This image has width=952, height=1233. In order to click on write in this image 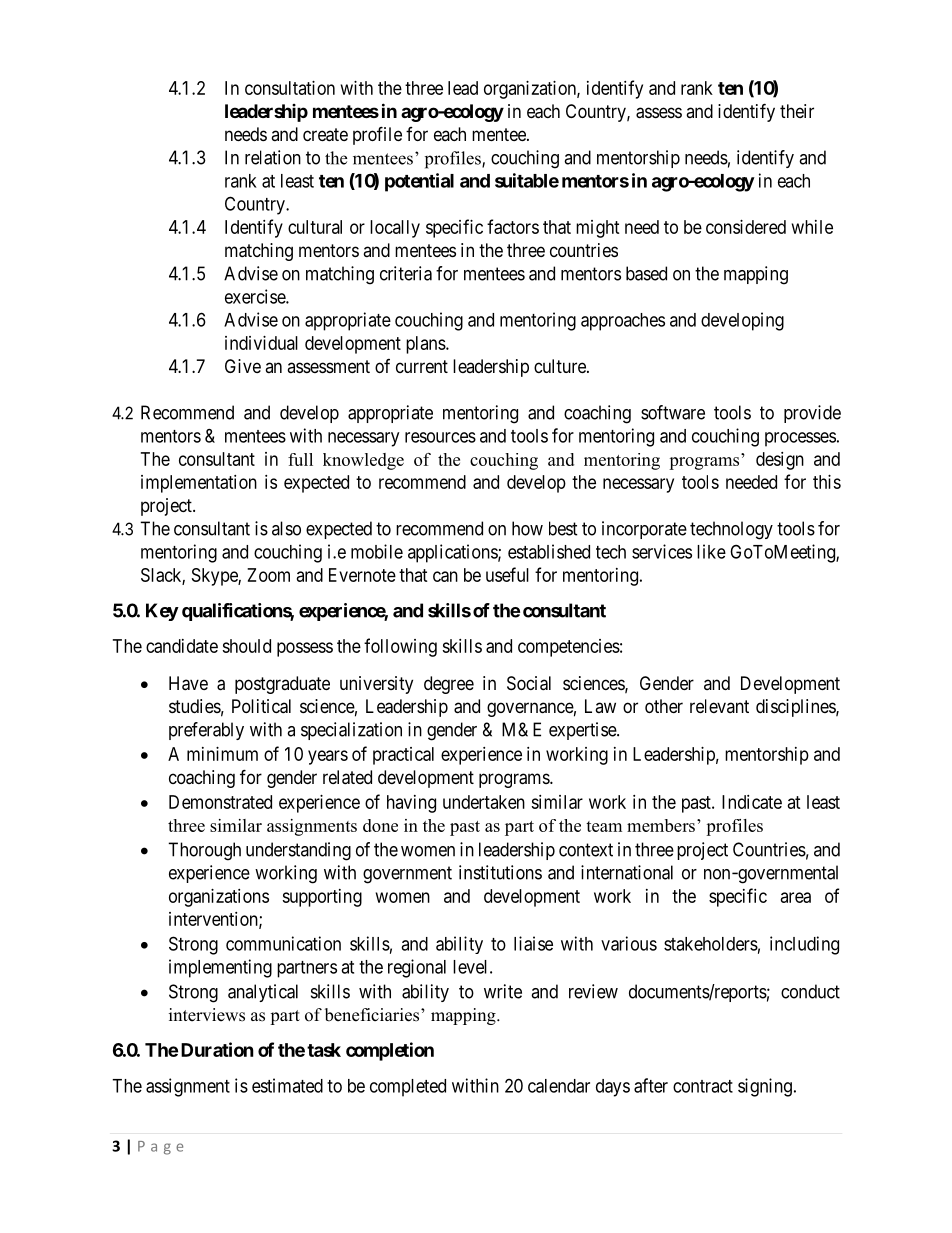, I will do `click(503, 991)`.
